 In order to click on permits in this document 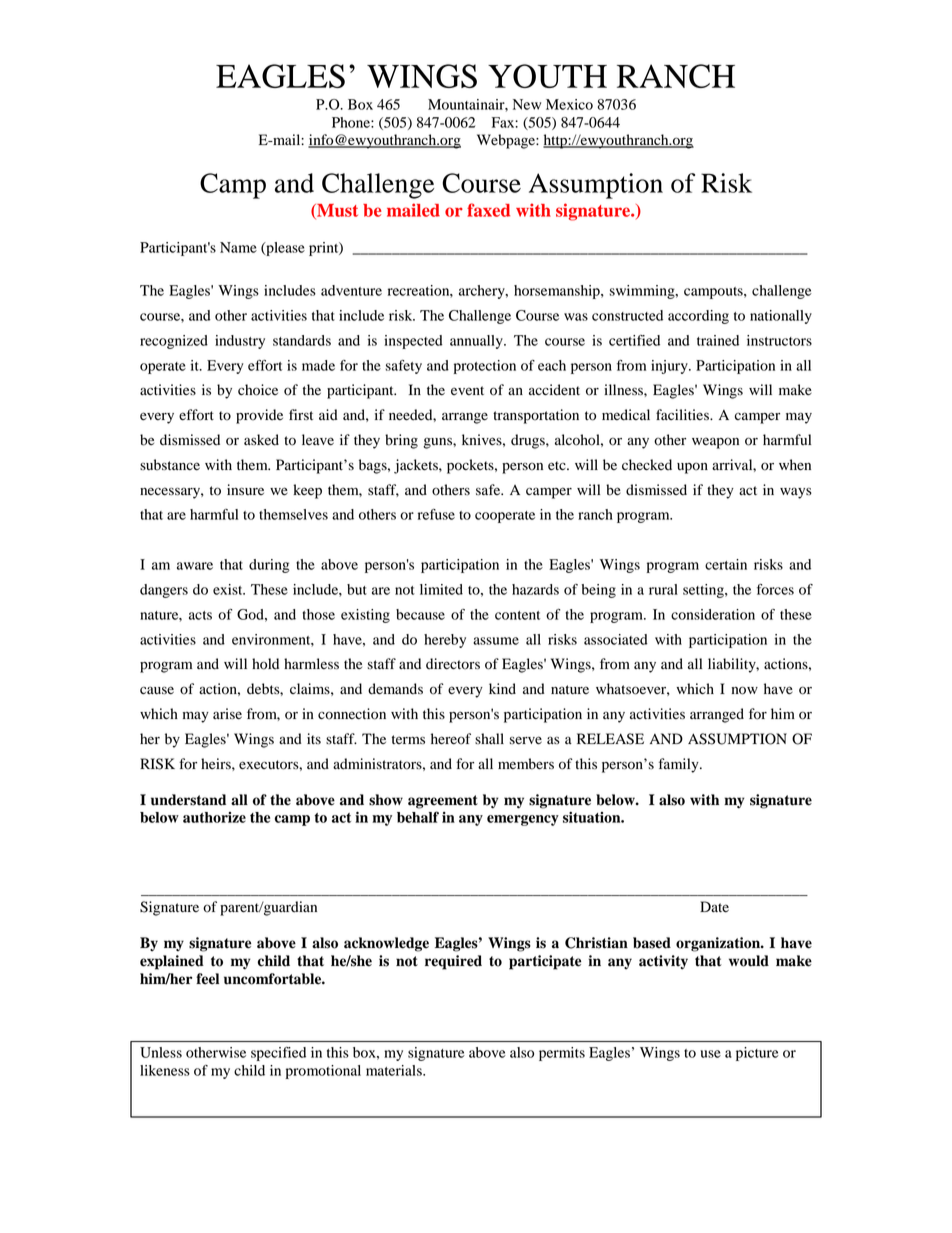, I will do `click(562, 1054)`.
